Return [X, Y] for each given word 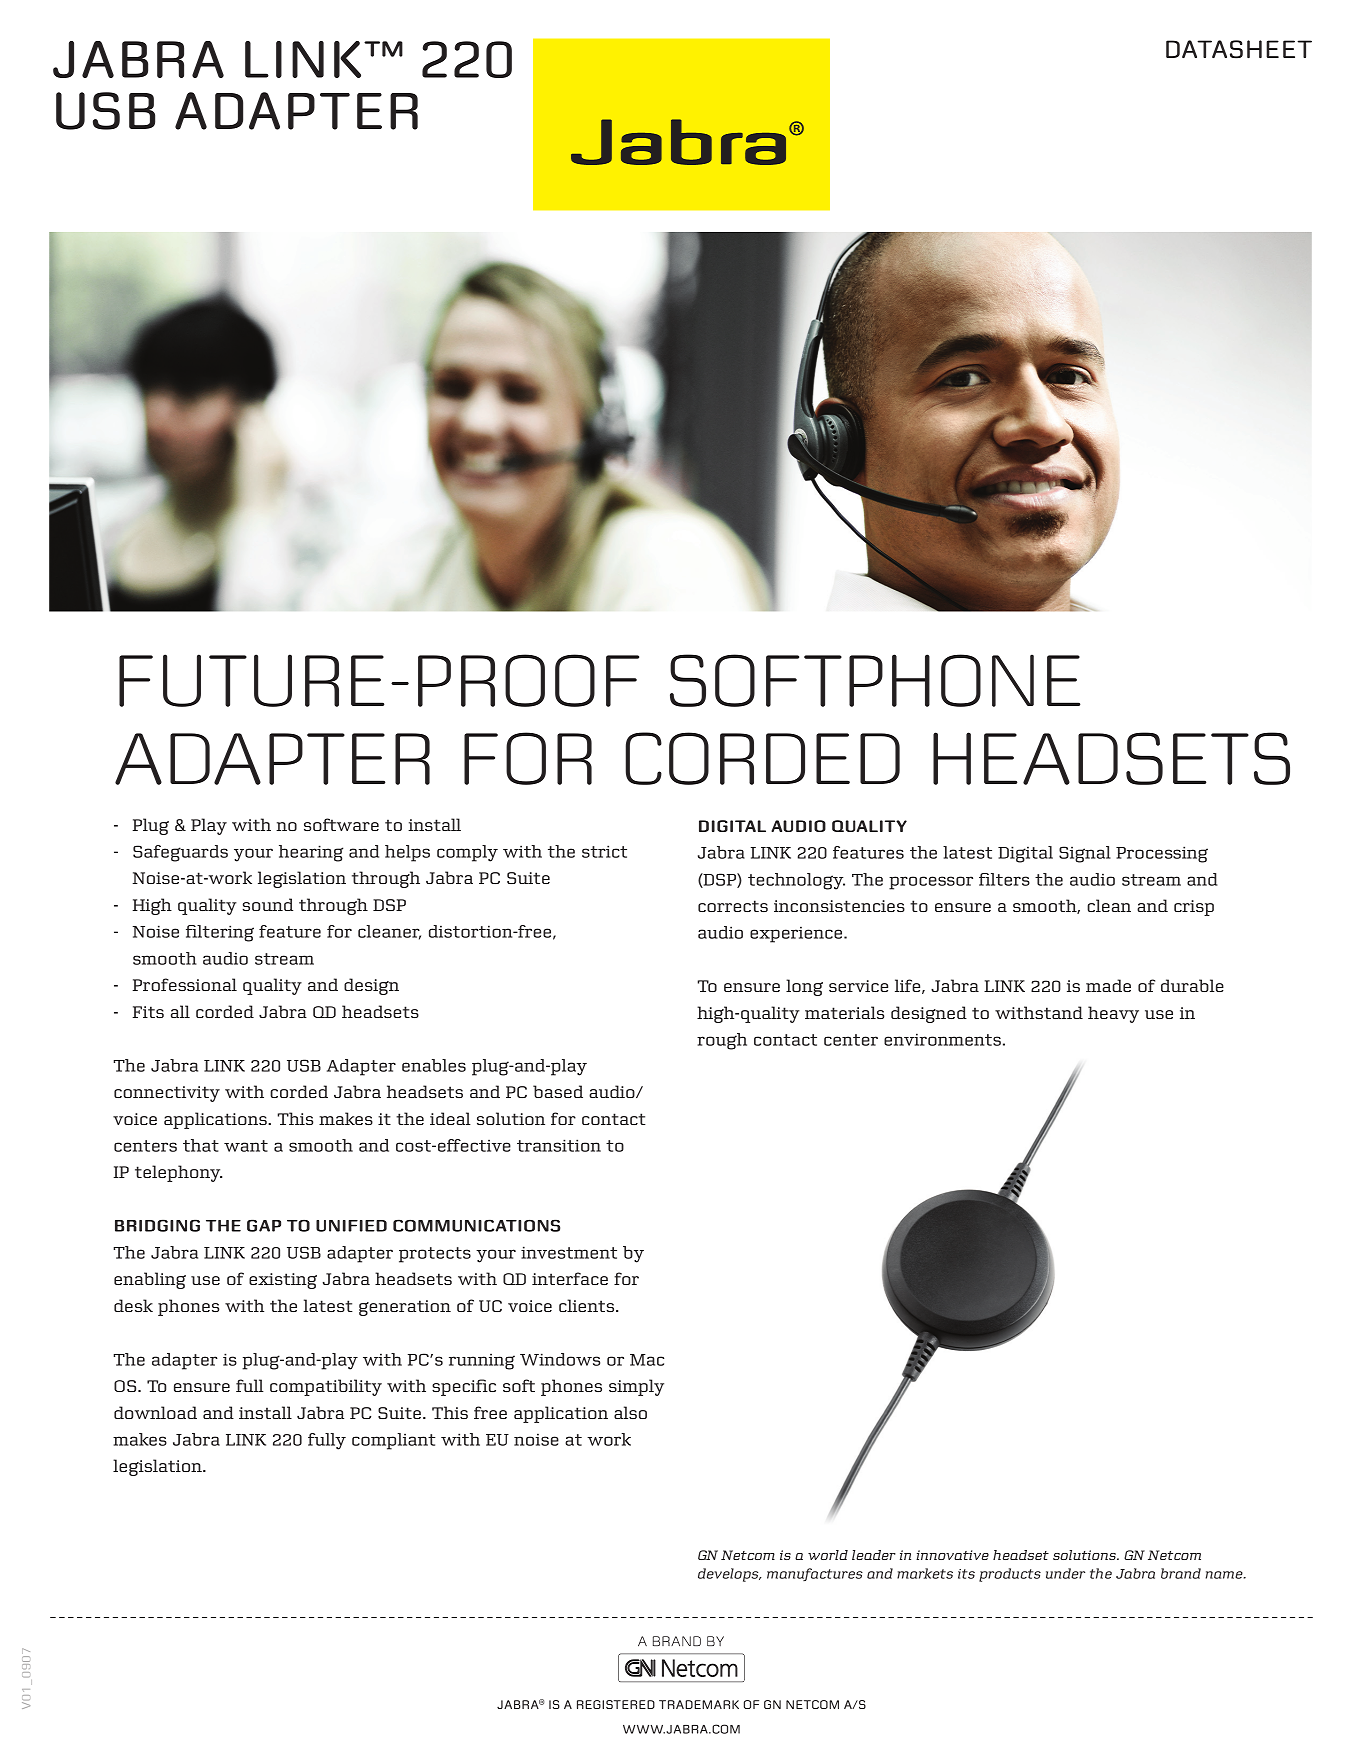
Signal [1085, 854]
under [1065, 1573]
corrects [733, 906]
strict [604, 851]
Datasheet [1239, 49]
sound [268, 904]
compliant [393, 1441]
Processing [1162, 854]
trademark [699, 1704]
